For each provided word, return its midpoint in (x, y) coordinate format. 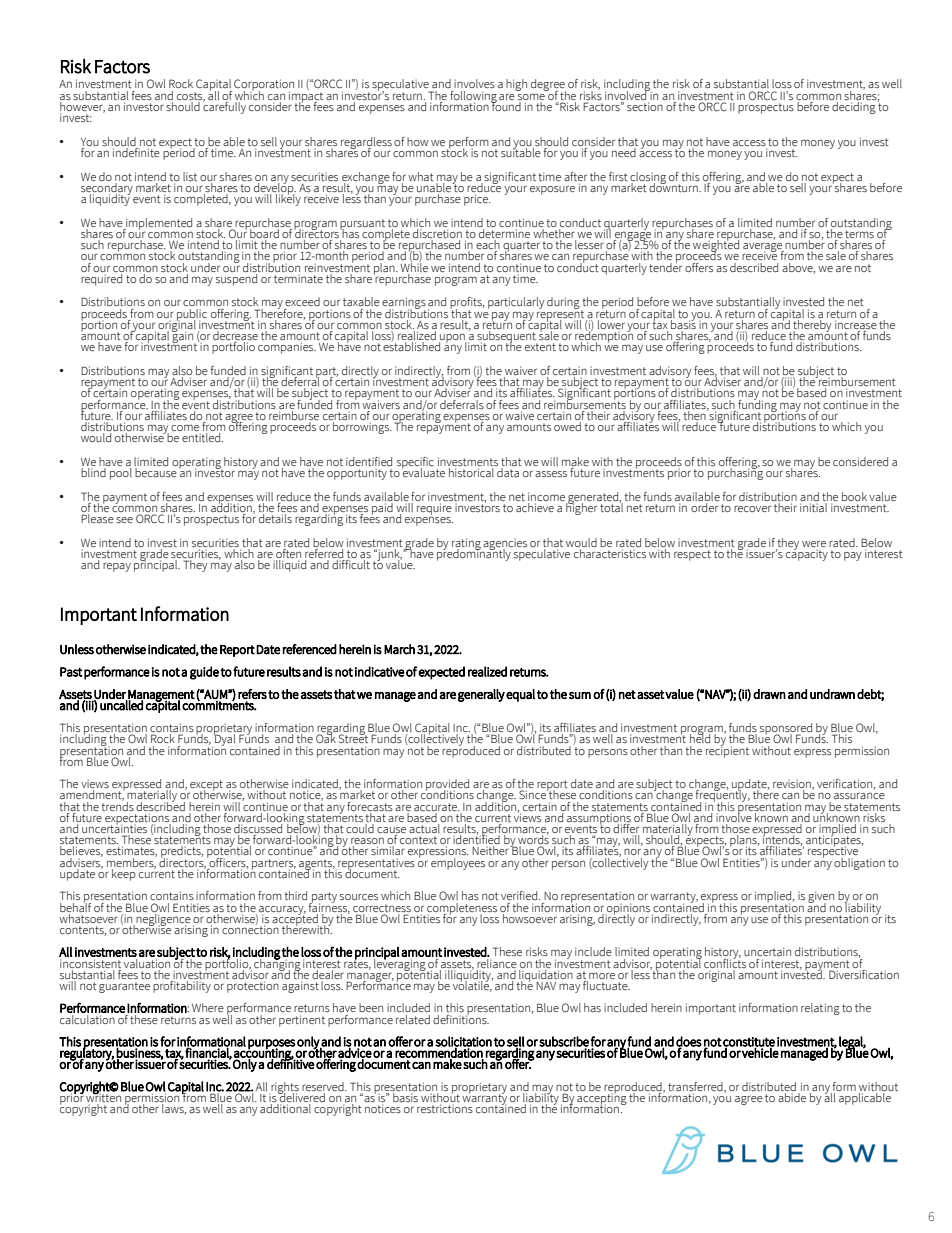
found (506, 105)
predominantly (475, 553)
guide (204, 673)
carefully (223, 106)
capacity (807, 554)
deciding (853, 106)
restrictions (445, 1108)
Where (208, 1007)
